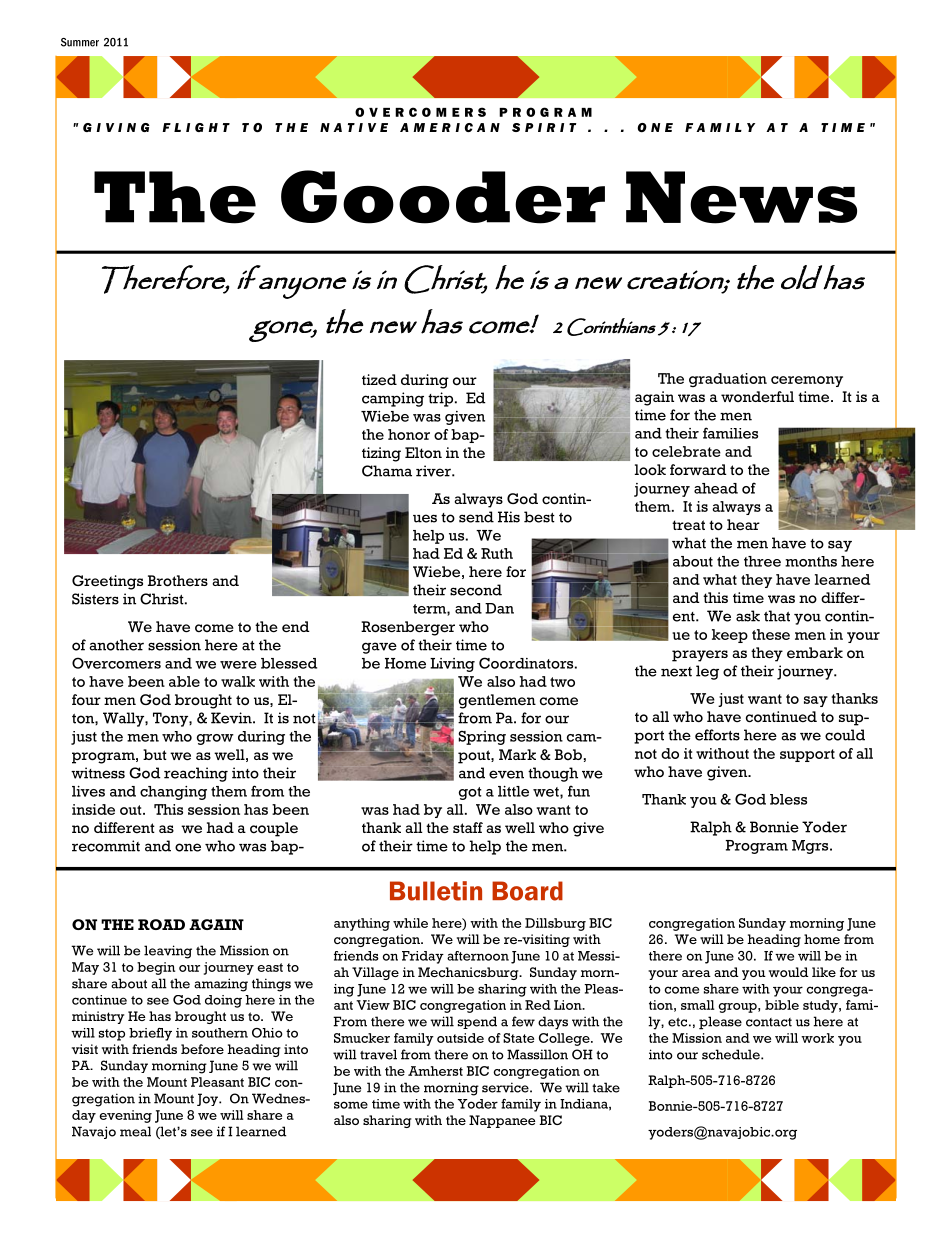 This document has width=952, height=1233. Describe the element at coordinates (440, 399) in the document. I see `trip` at that location.
